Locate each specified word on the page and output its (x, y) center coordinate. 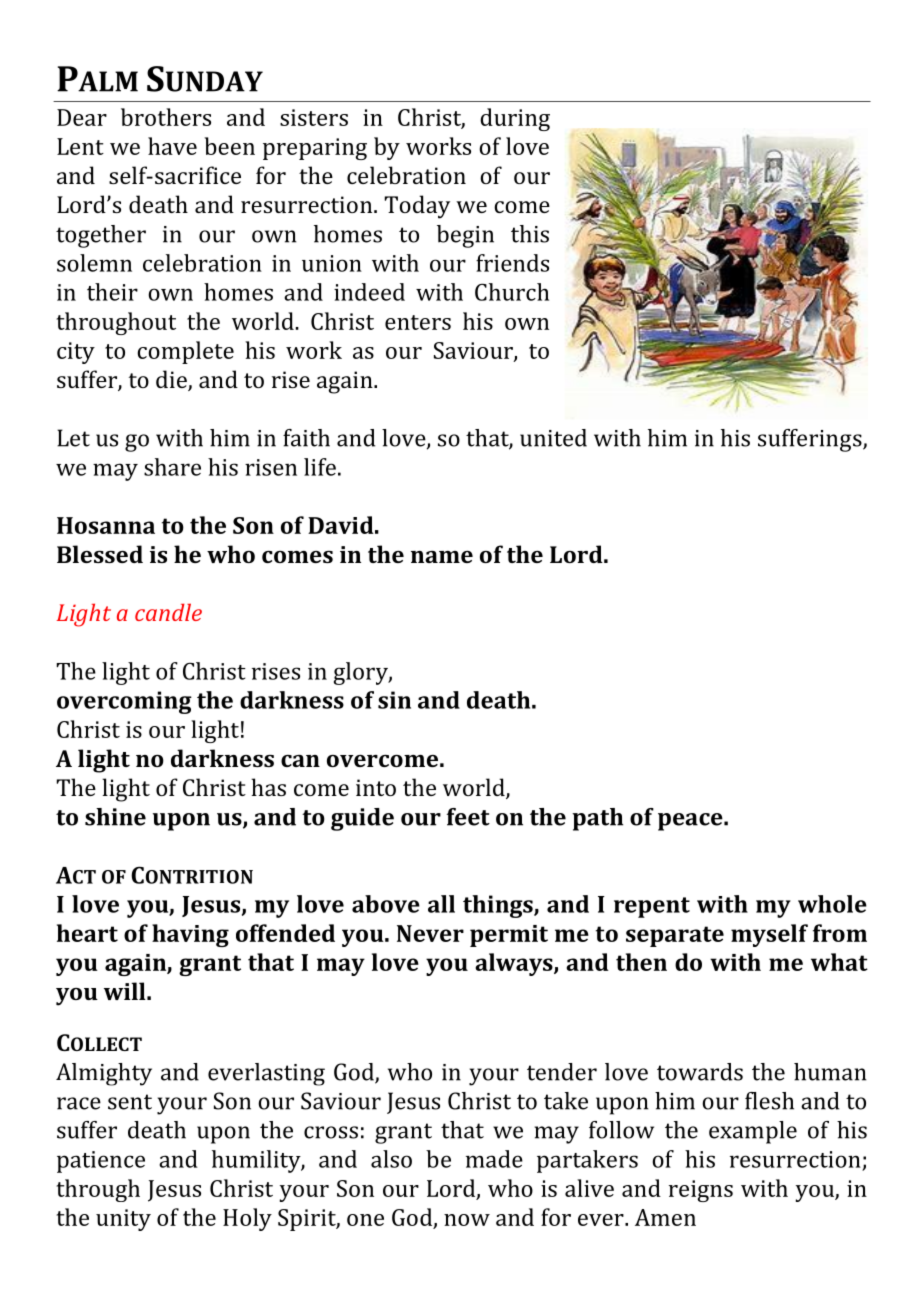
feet (468, 817)
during (515, 119)
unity (123, 1220)
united (553, 438)
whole (832, 904)
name (442, 557)
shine (115, 817)
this (530, 234)
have (172, 146)
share (172, 467)
